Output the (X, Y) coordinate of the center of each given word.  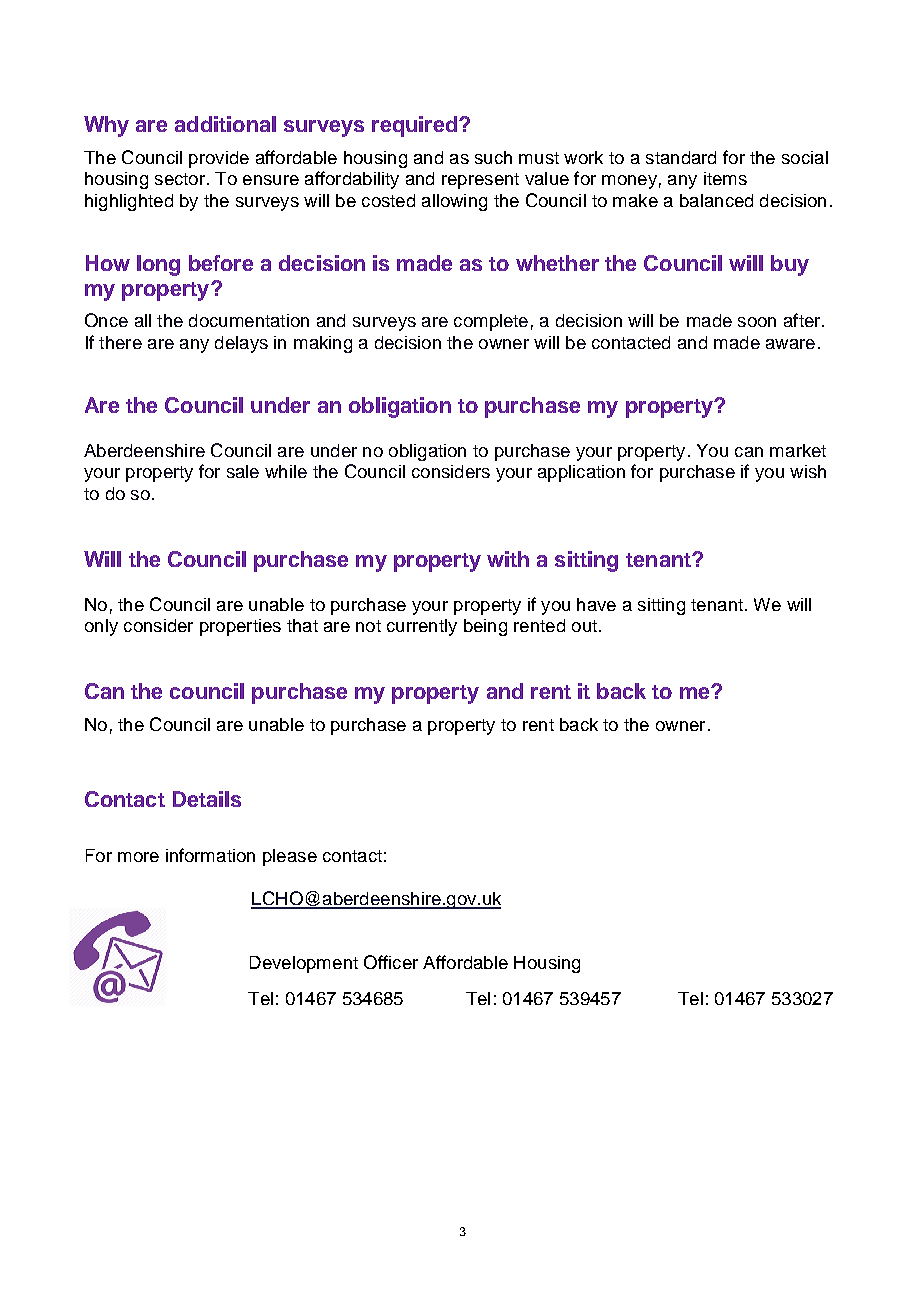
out (584, 626)
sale (243, 471)
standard (681, 157)
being (485, 627)
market (798, 450)
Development (304, 964)
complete (491, 322)
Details (207, 799)
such (493, 157)
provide (219, 159)
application (581, 473)
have (596, 604)
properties (240, 627)
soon (757, 322)
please (290, 857)
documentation (249, 320)
